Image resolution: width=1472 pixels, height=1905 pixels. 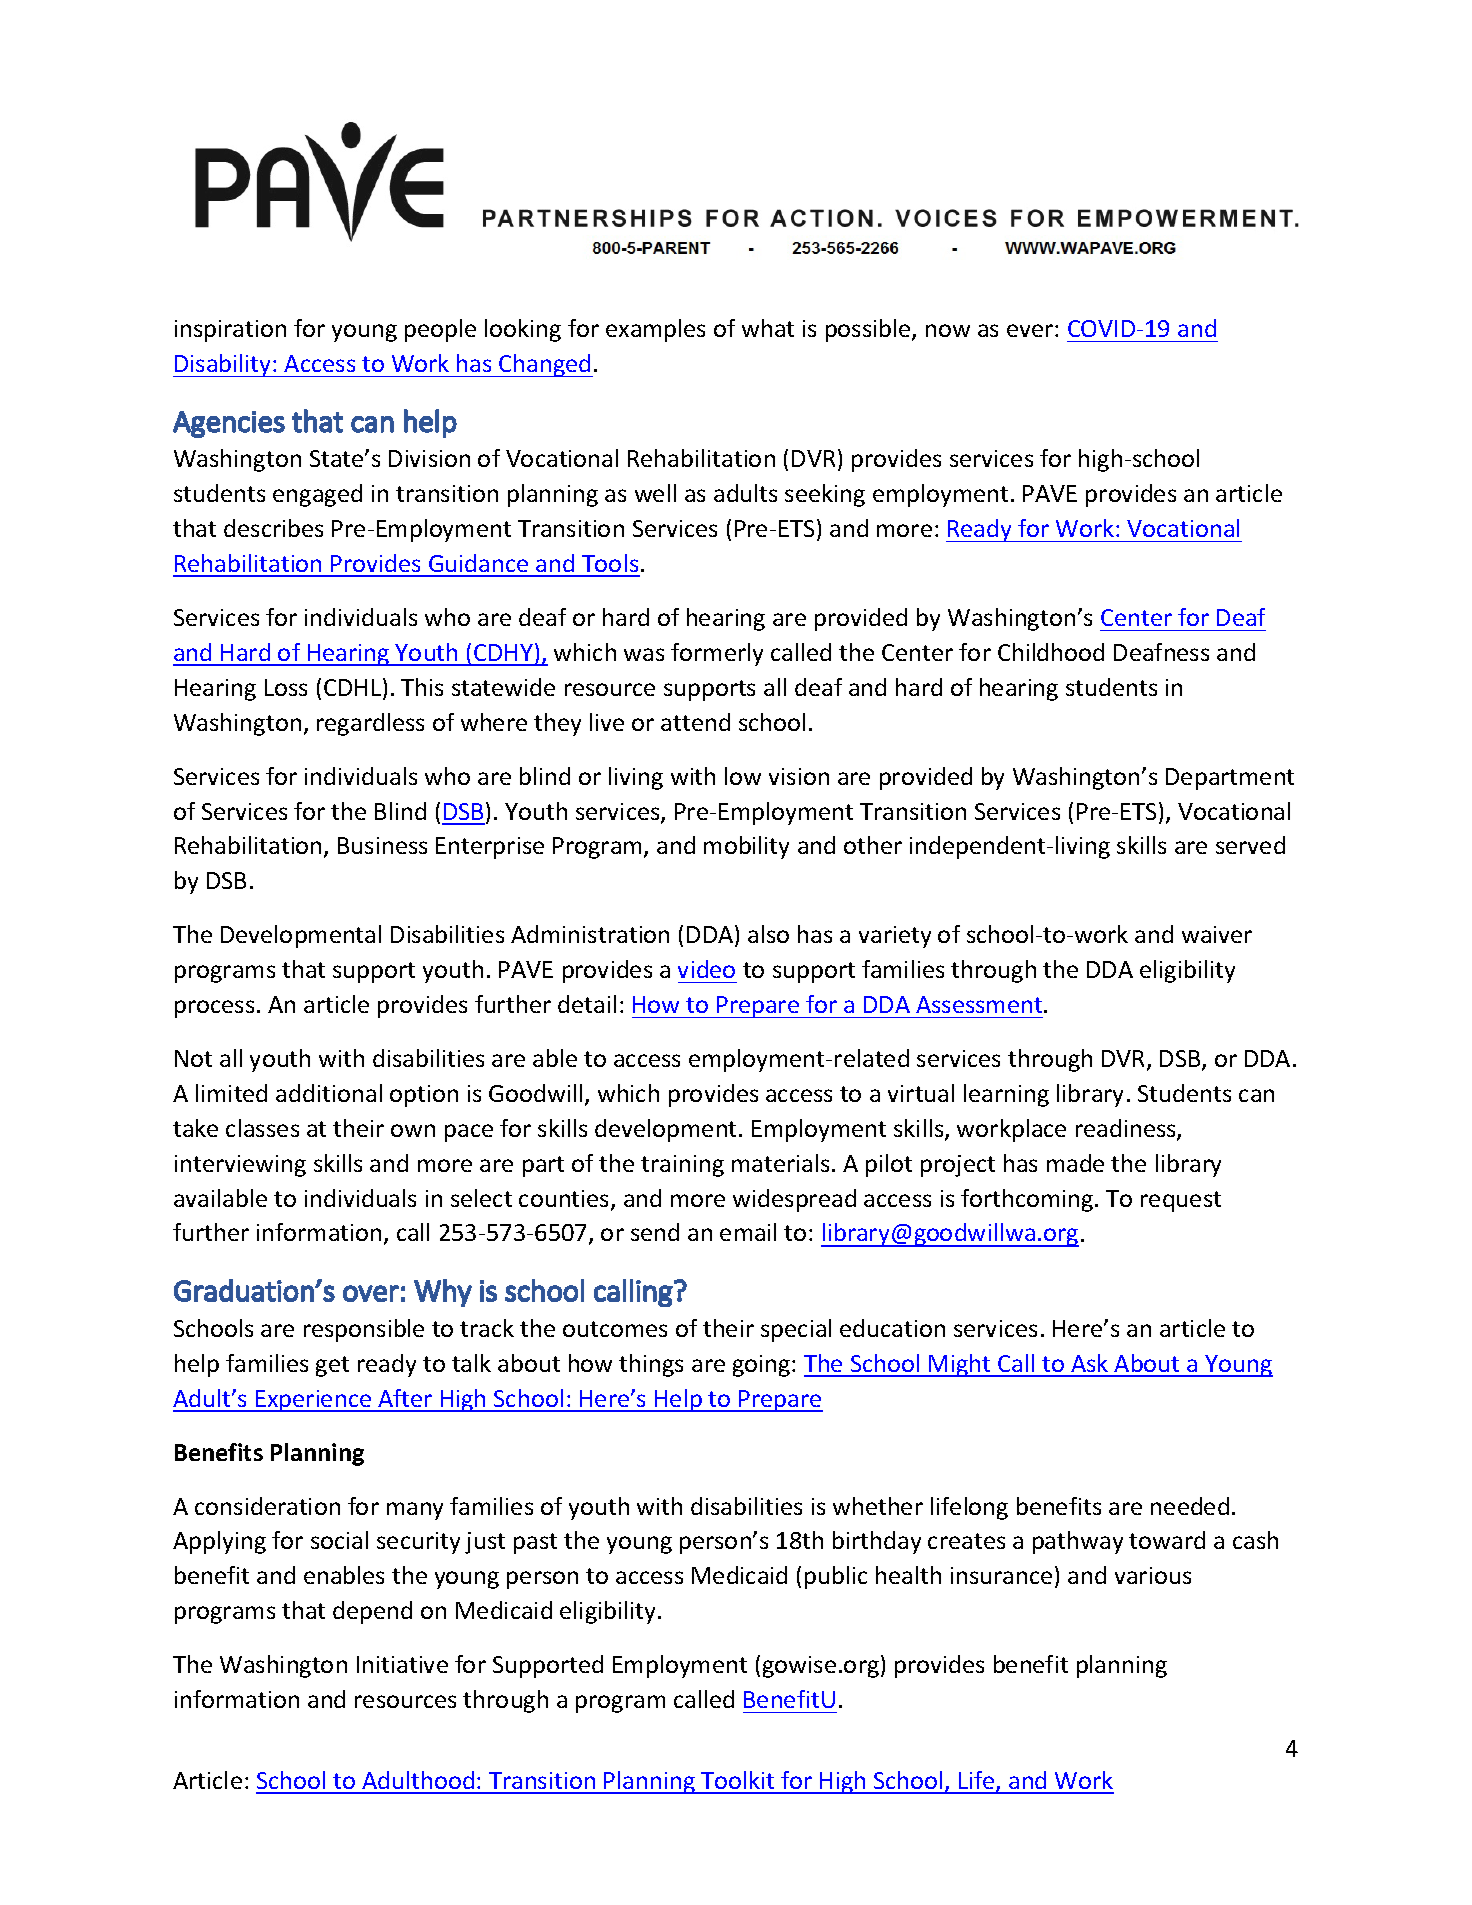 What do you see at coordinates (1153, 1575) in the page?
I see `various` at bounding box center [1153, 1575].
